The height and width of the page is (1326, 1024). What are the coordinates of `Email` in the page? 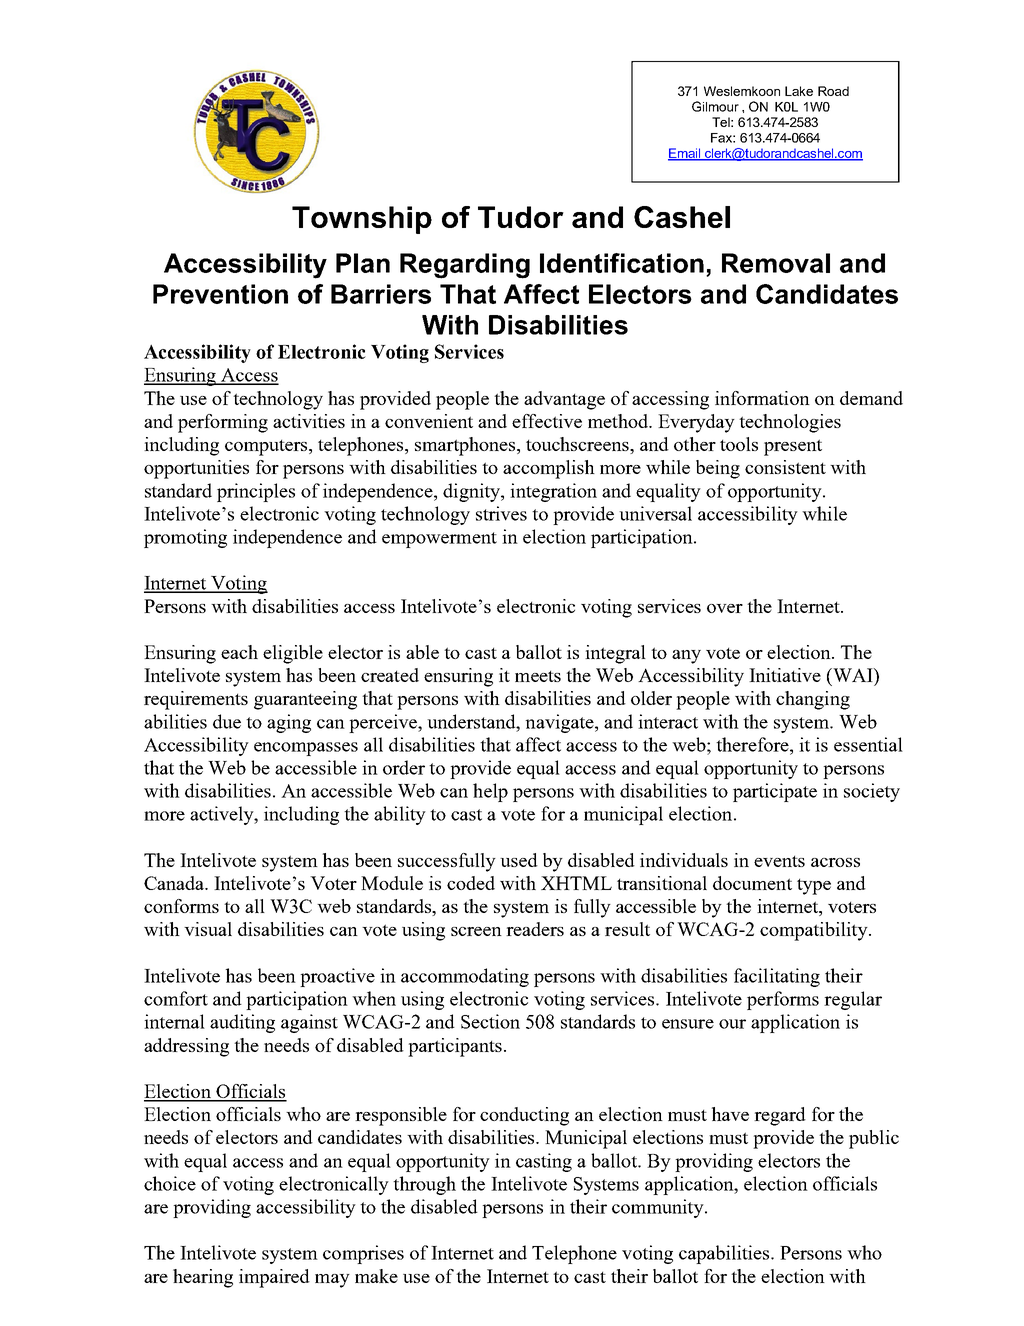 It's located at (685, 154).
